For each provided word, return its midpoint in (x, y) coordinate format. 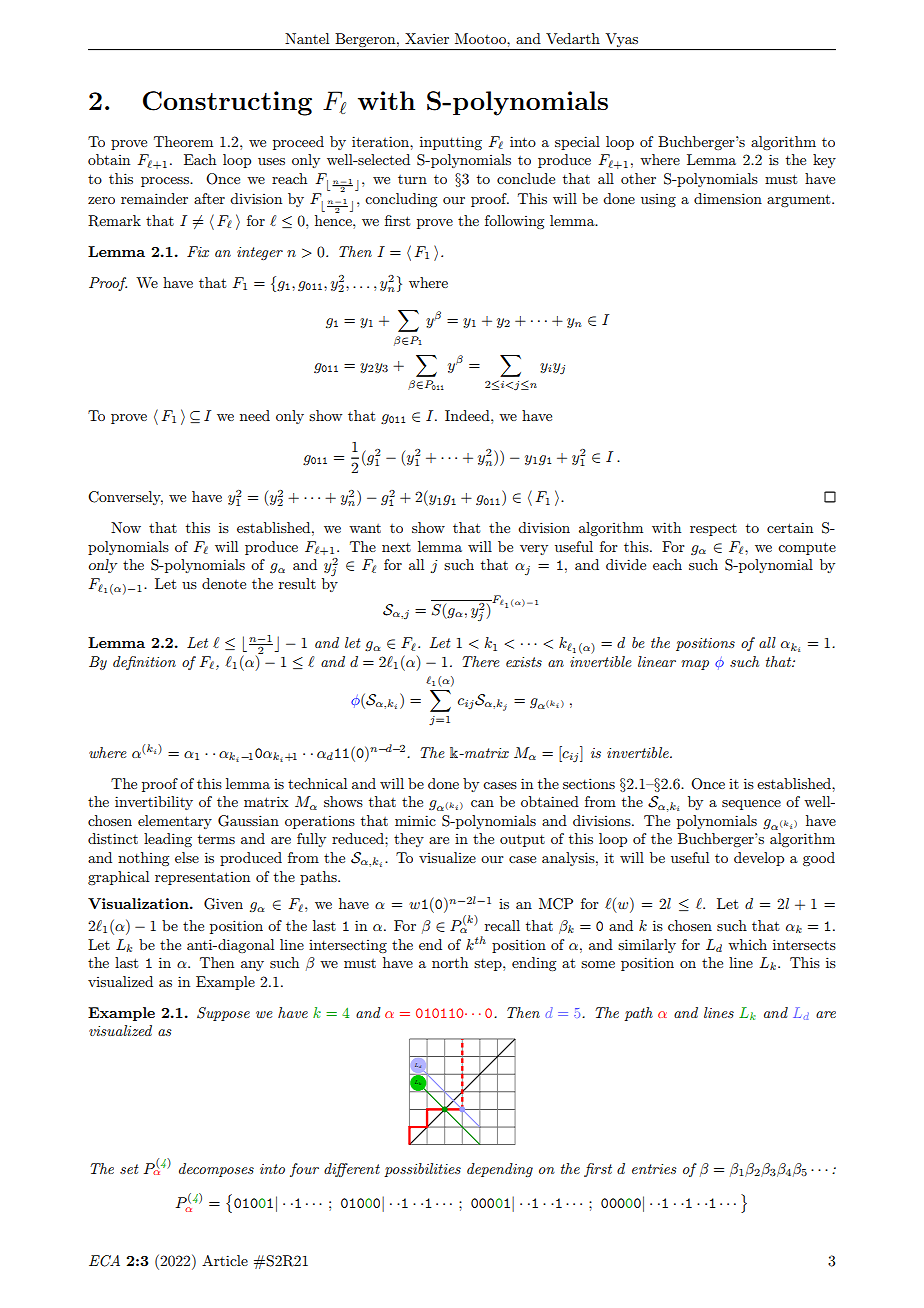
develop (759, 859)
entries (654, 1169)
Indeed (468, 415)
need (255, 415)
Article (225, 1260)
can (482, 803)
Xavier (427, 38)
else (187, 857)
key (824, 161)
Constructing (227, 103)
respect (713, 530)
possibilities (422, 1170)
